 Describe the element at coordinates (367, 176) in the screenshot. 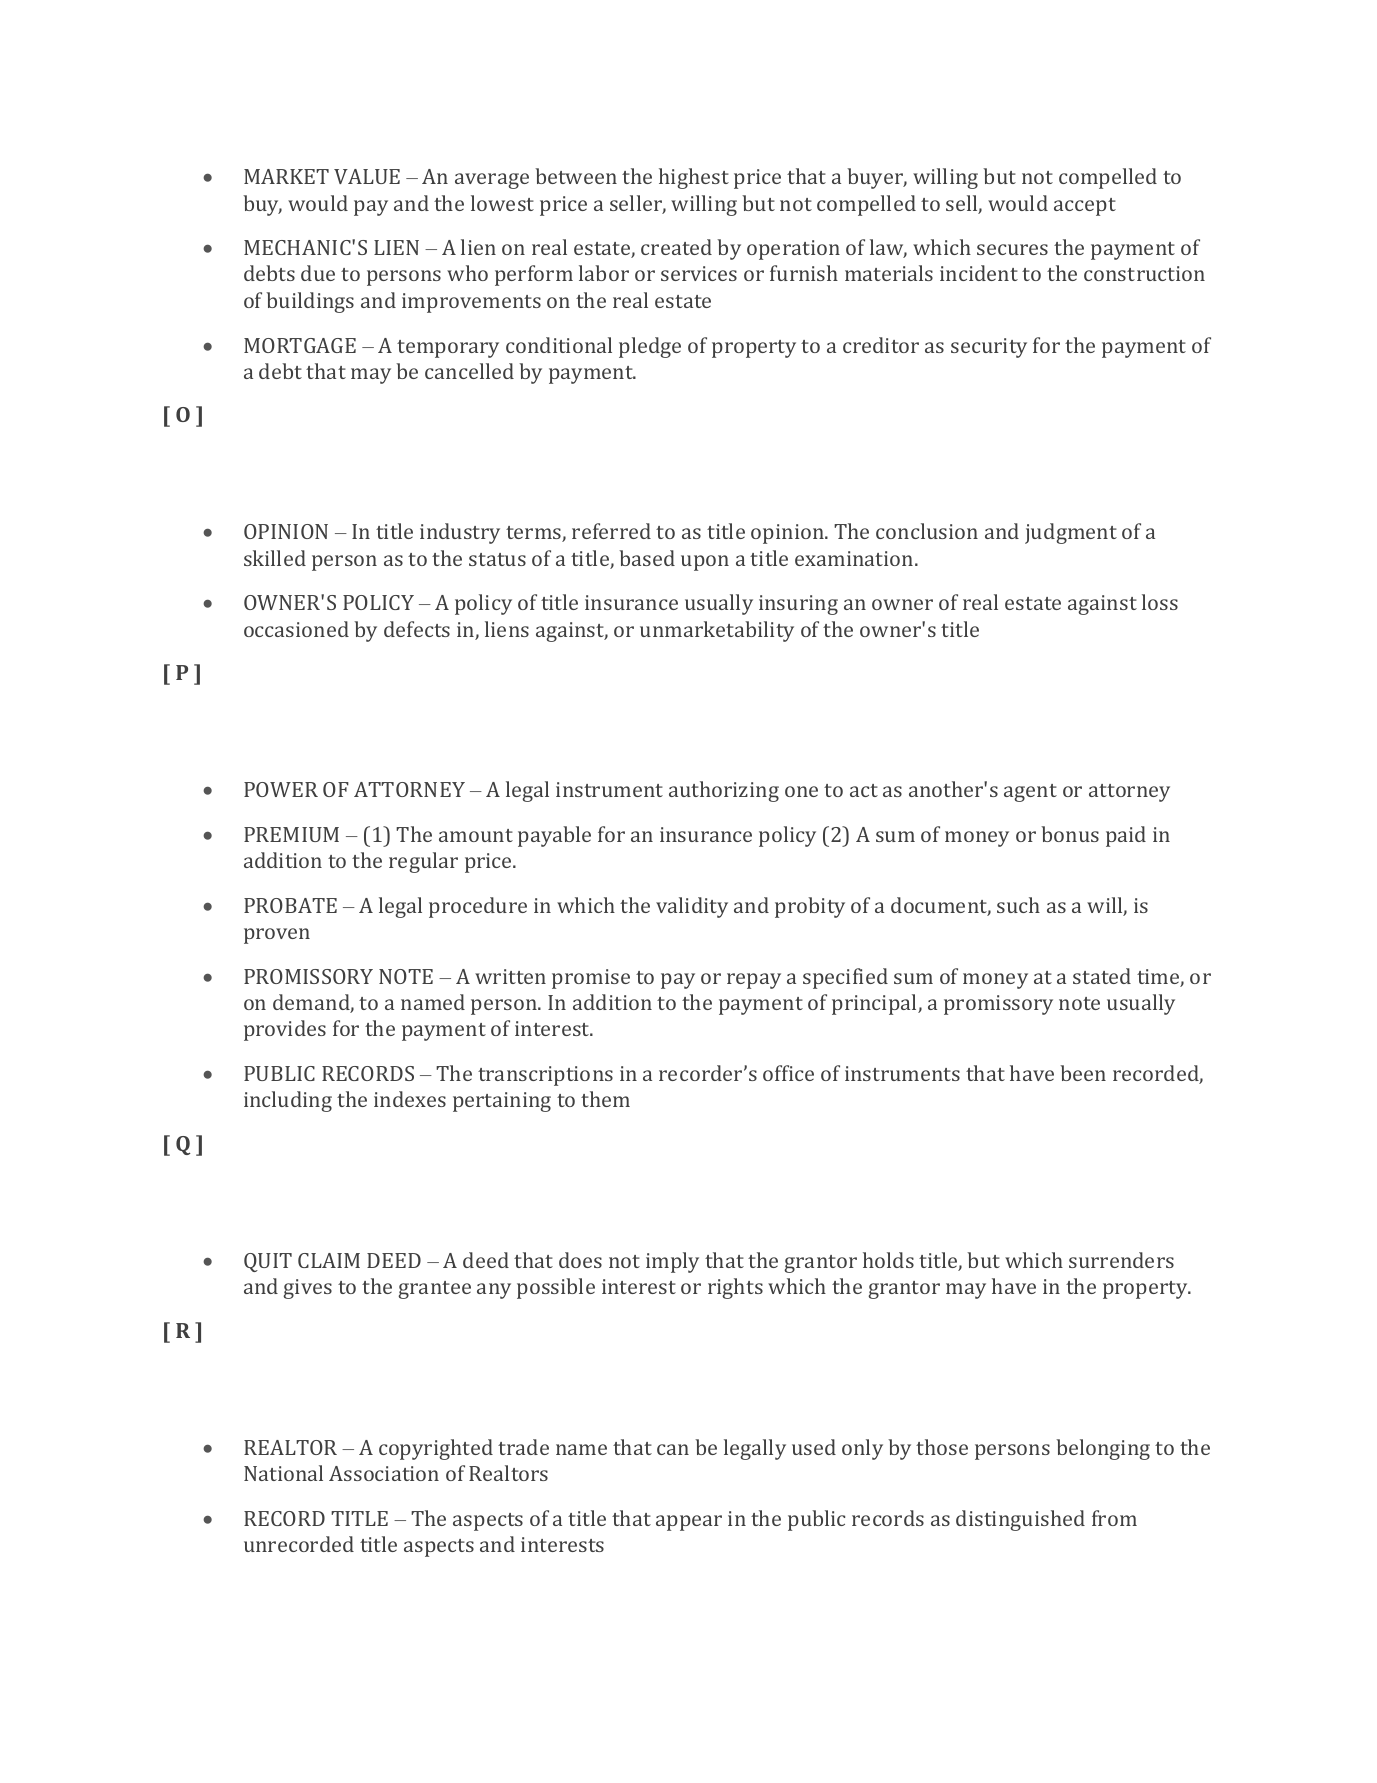

I see `VALUE` at that location.
